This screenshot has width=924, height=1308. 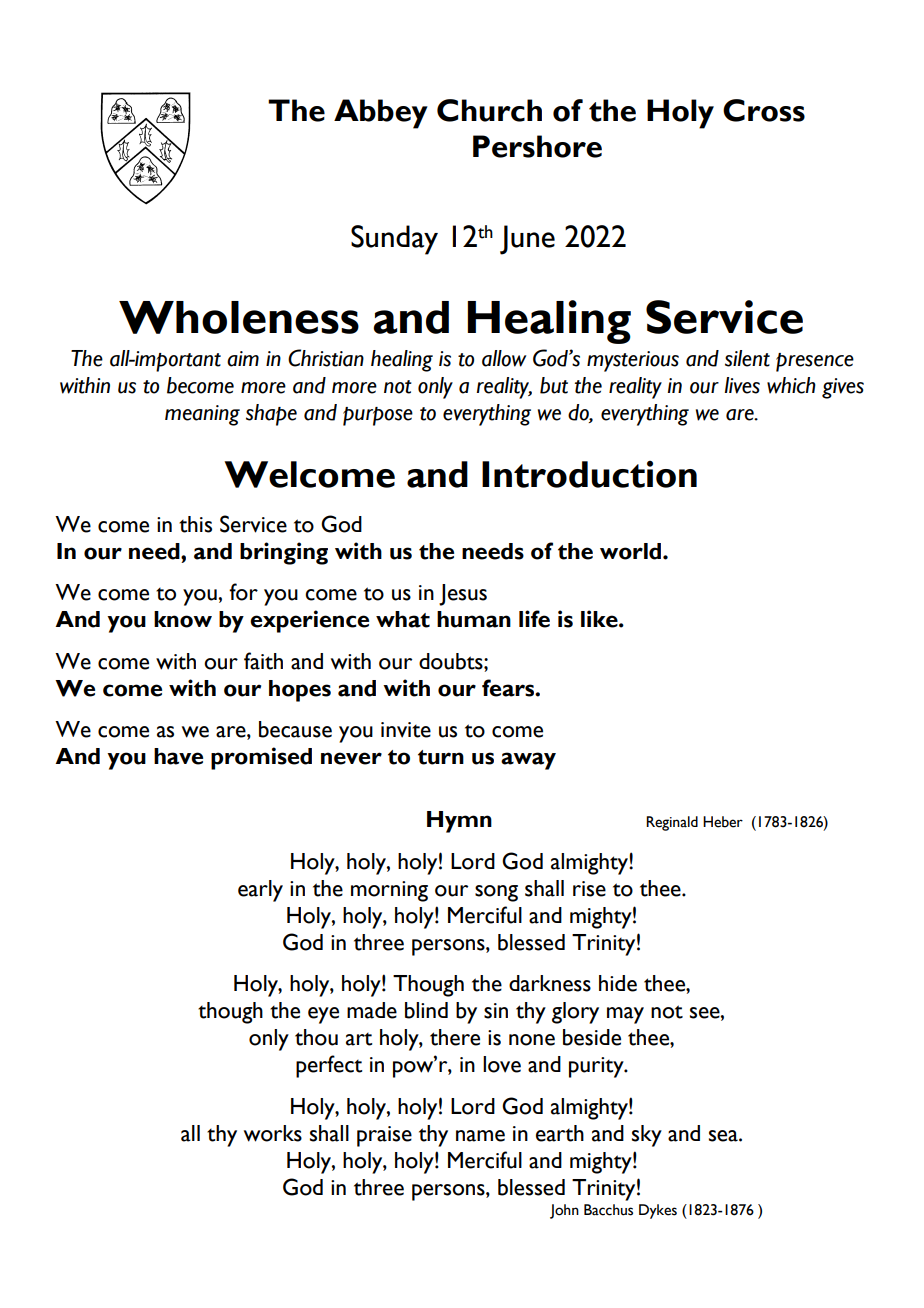 What do you see at coordinates (381, 114) in the screenshot?
I see `Abbey` at bounding box center [381, 114].
